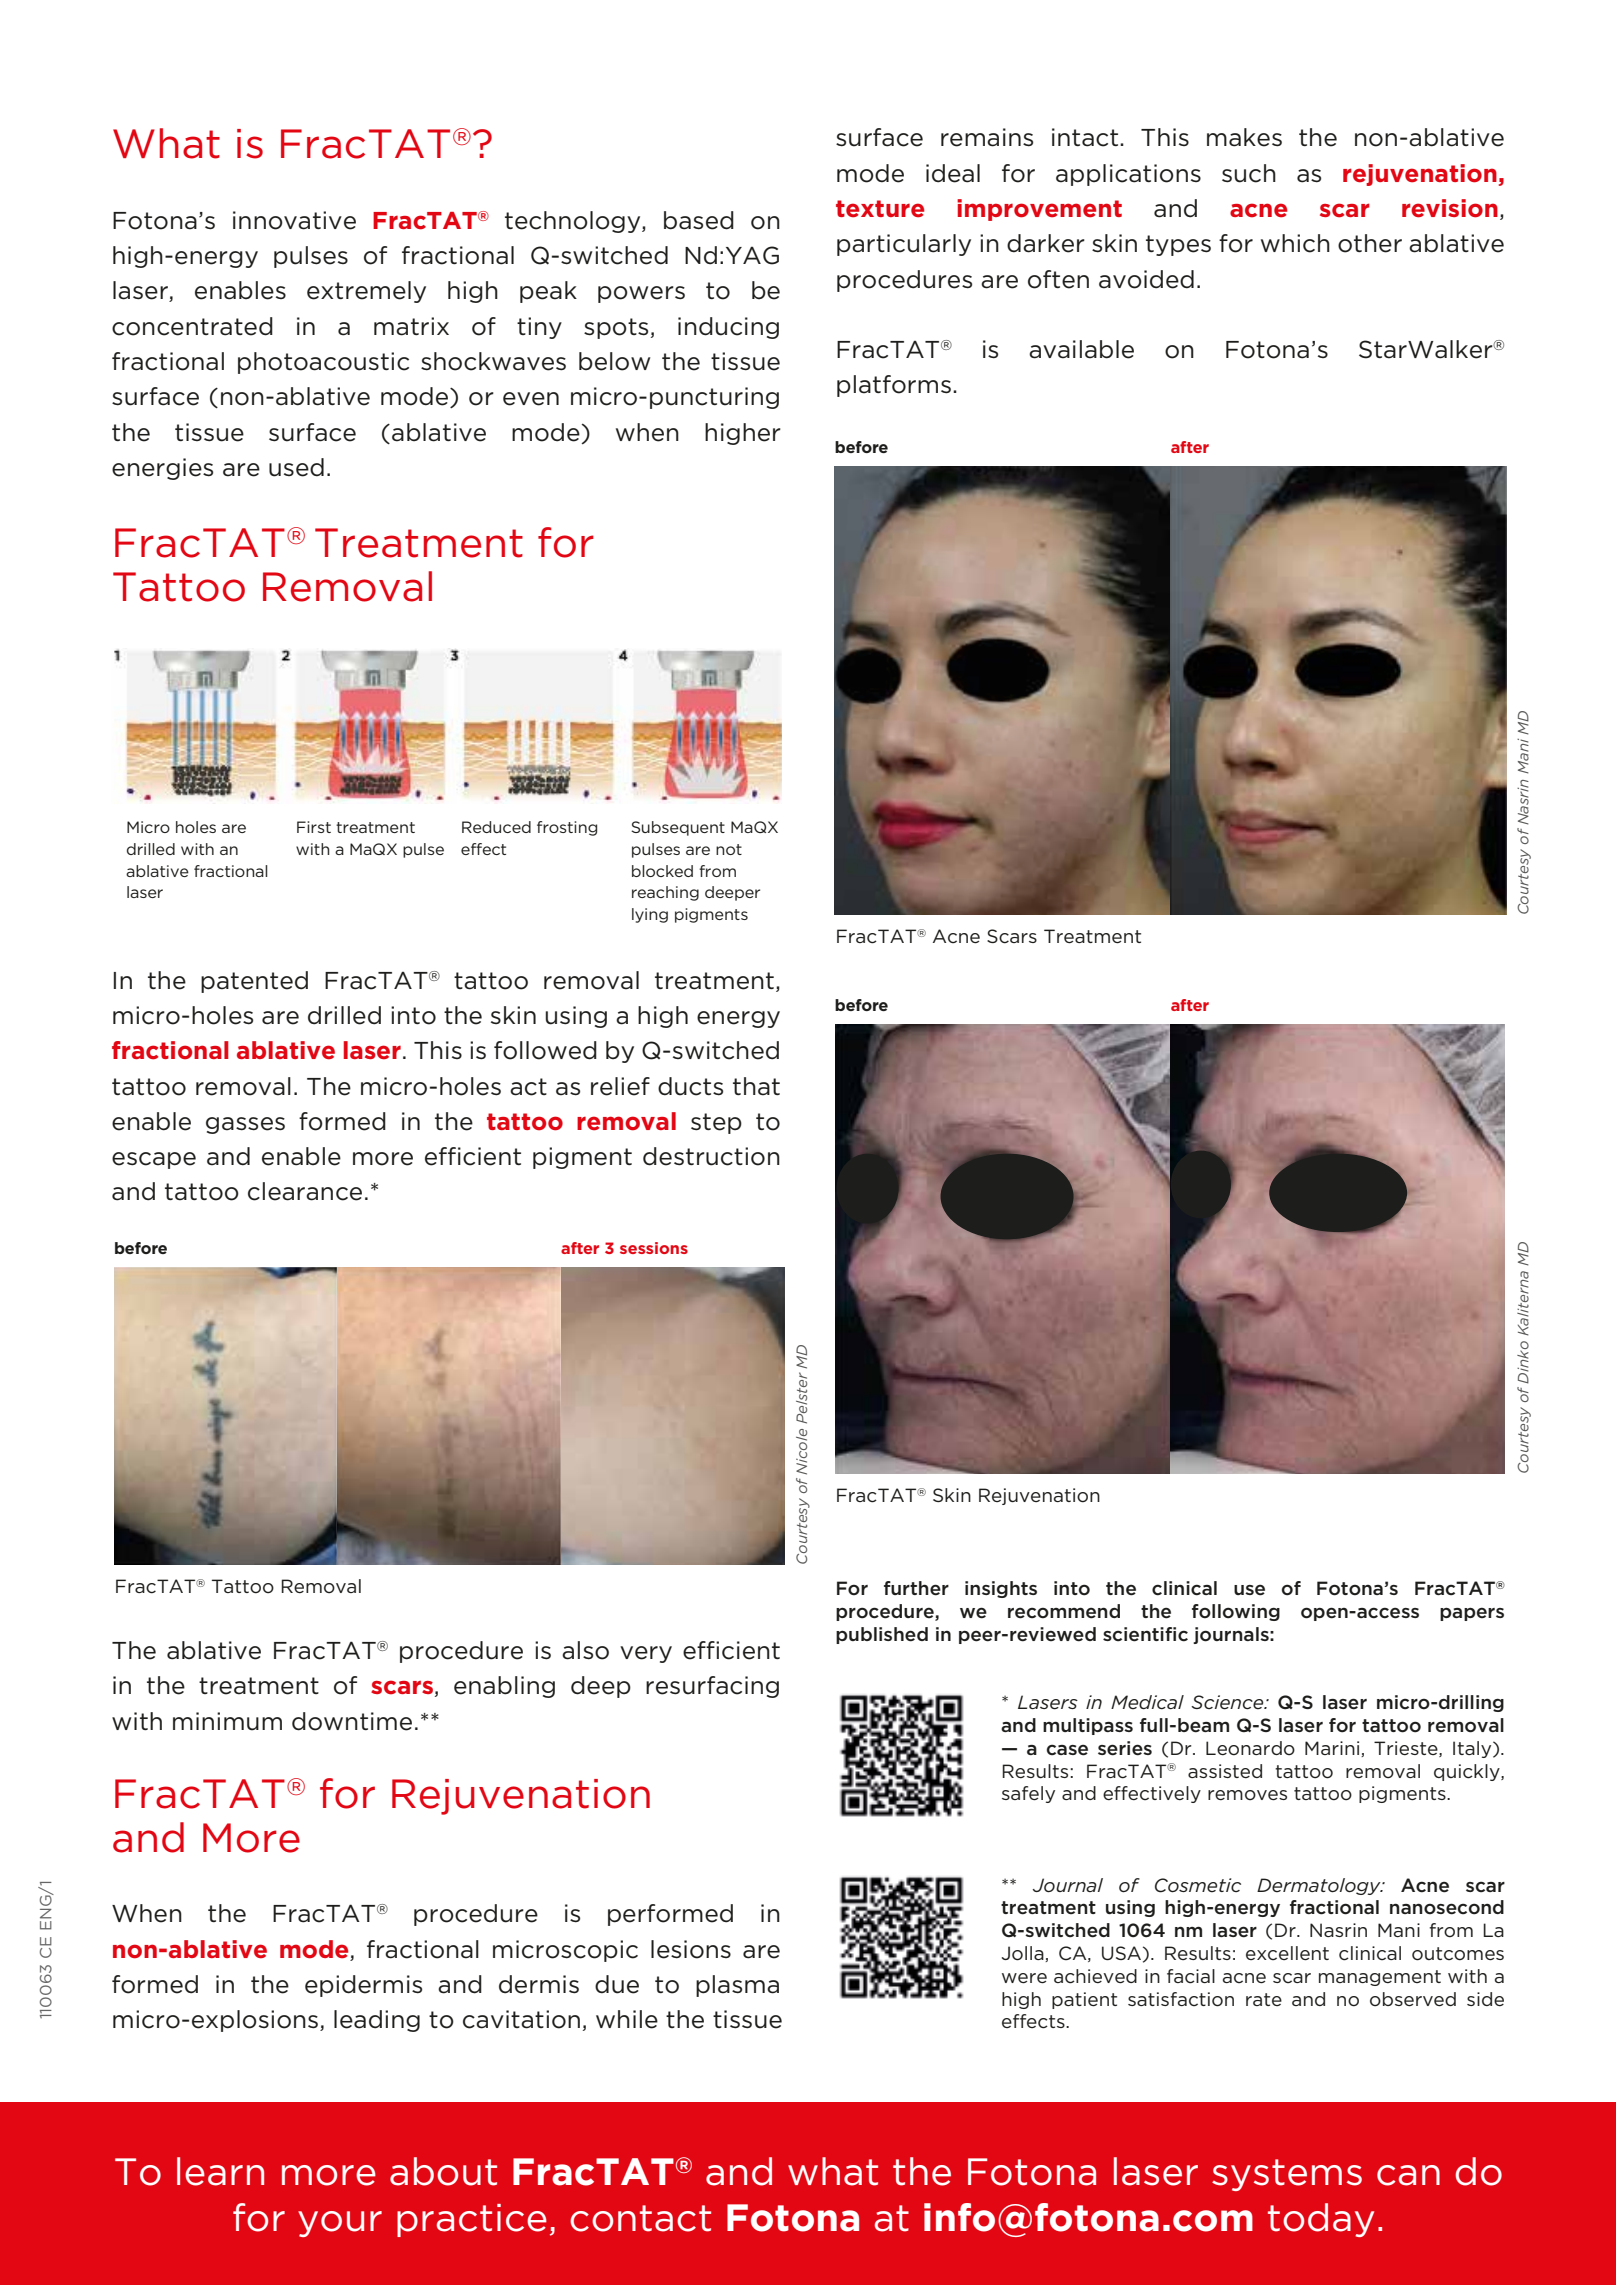  I want to click on available, so click(1081, 349).
